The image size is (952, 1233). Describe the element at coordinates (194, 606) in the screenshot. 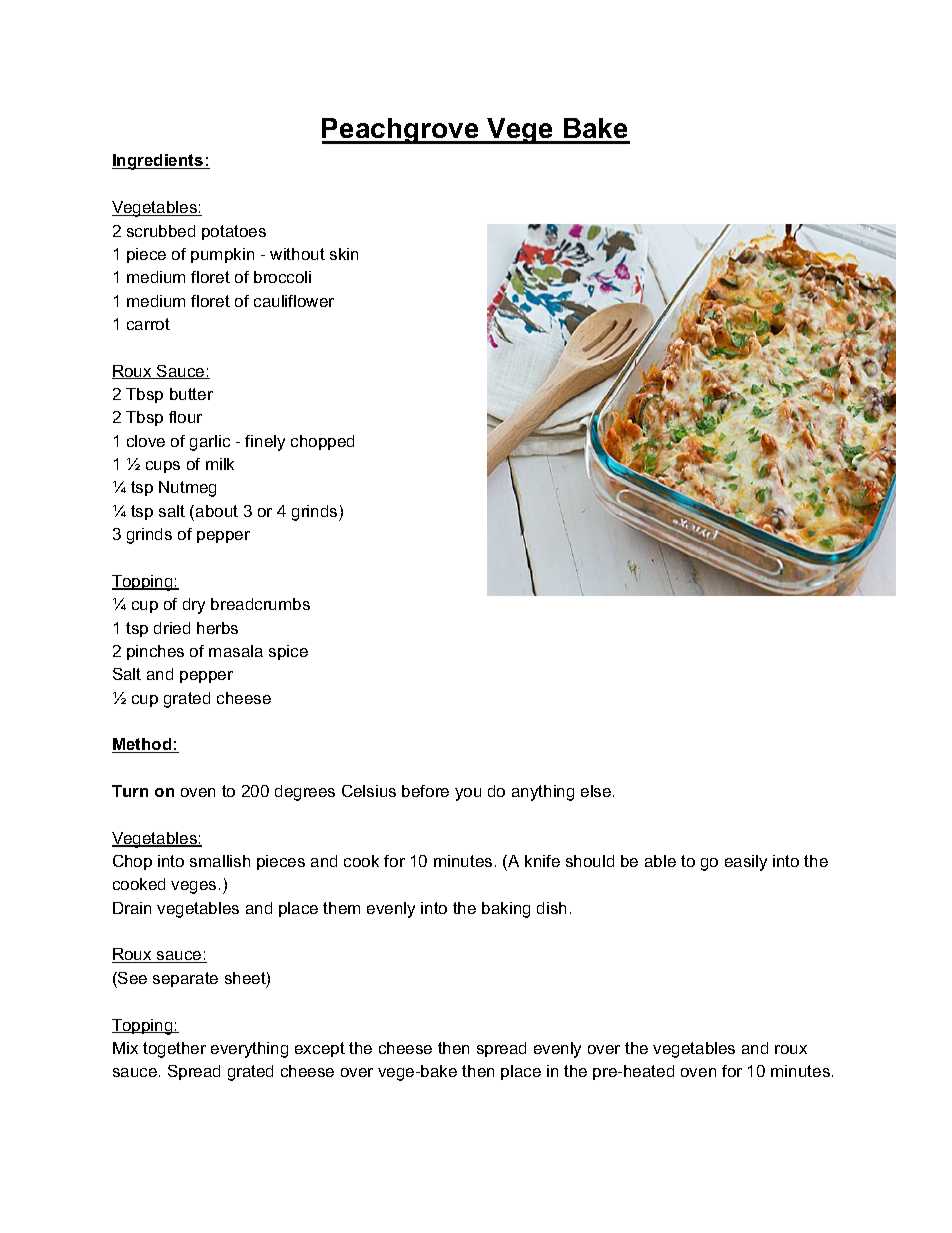

I see `dry` at that location.
